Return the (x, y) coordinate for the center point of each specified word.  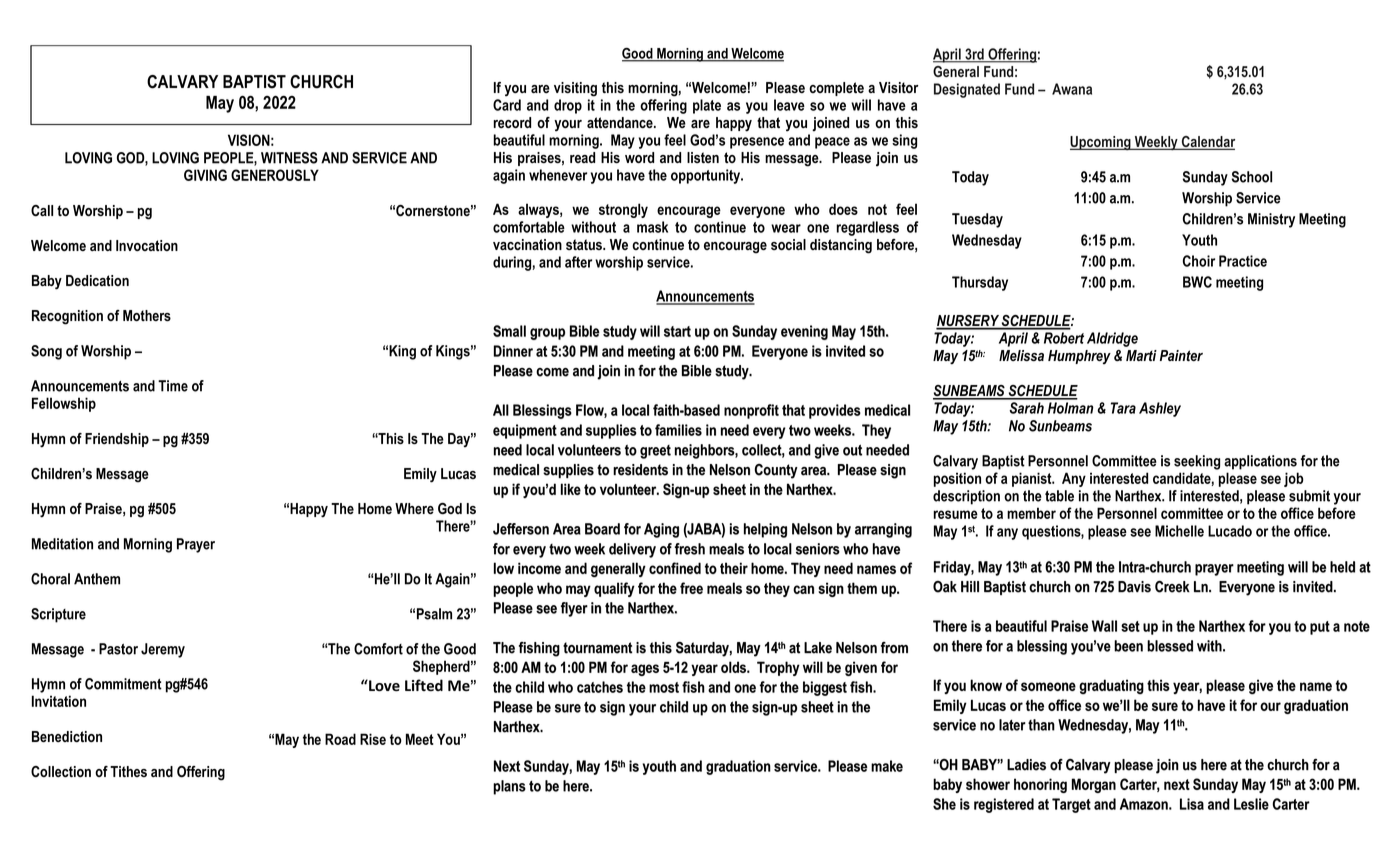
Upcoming (1101, 143)
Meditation (62, 544)
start (677, 331)
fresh (690, 549)
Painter (1181, 355)
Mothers (147, 315)
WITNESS (289, 158)
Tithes (128, 771)
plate (707, 106)
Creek (1172, 586)
